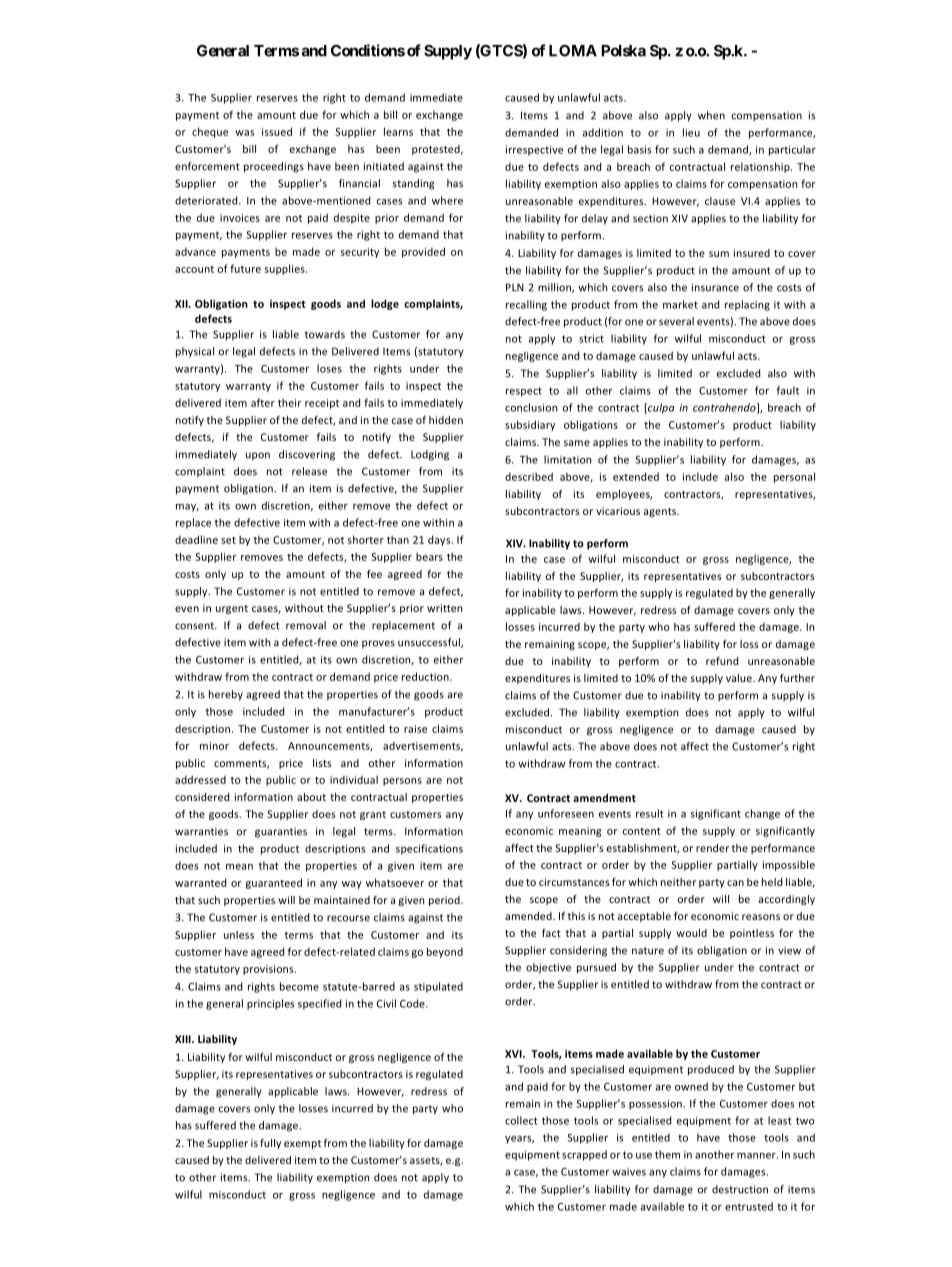 Image resolution: width=952 pixels, height=1267 pixels. Describe the element at coordinates (573, 51) in the screenshot. I see `LOMA` at that location.
